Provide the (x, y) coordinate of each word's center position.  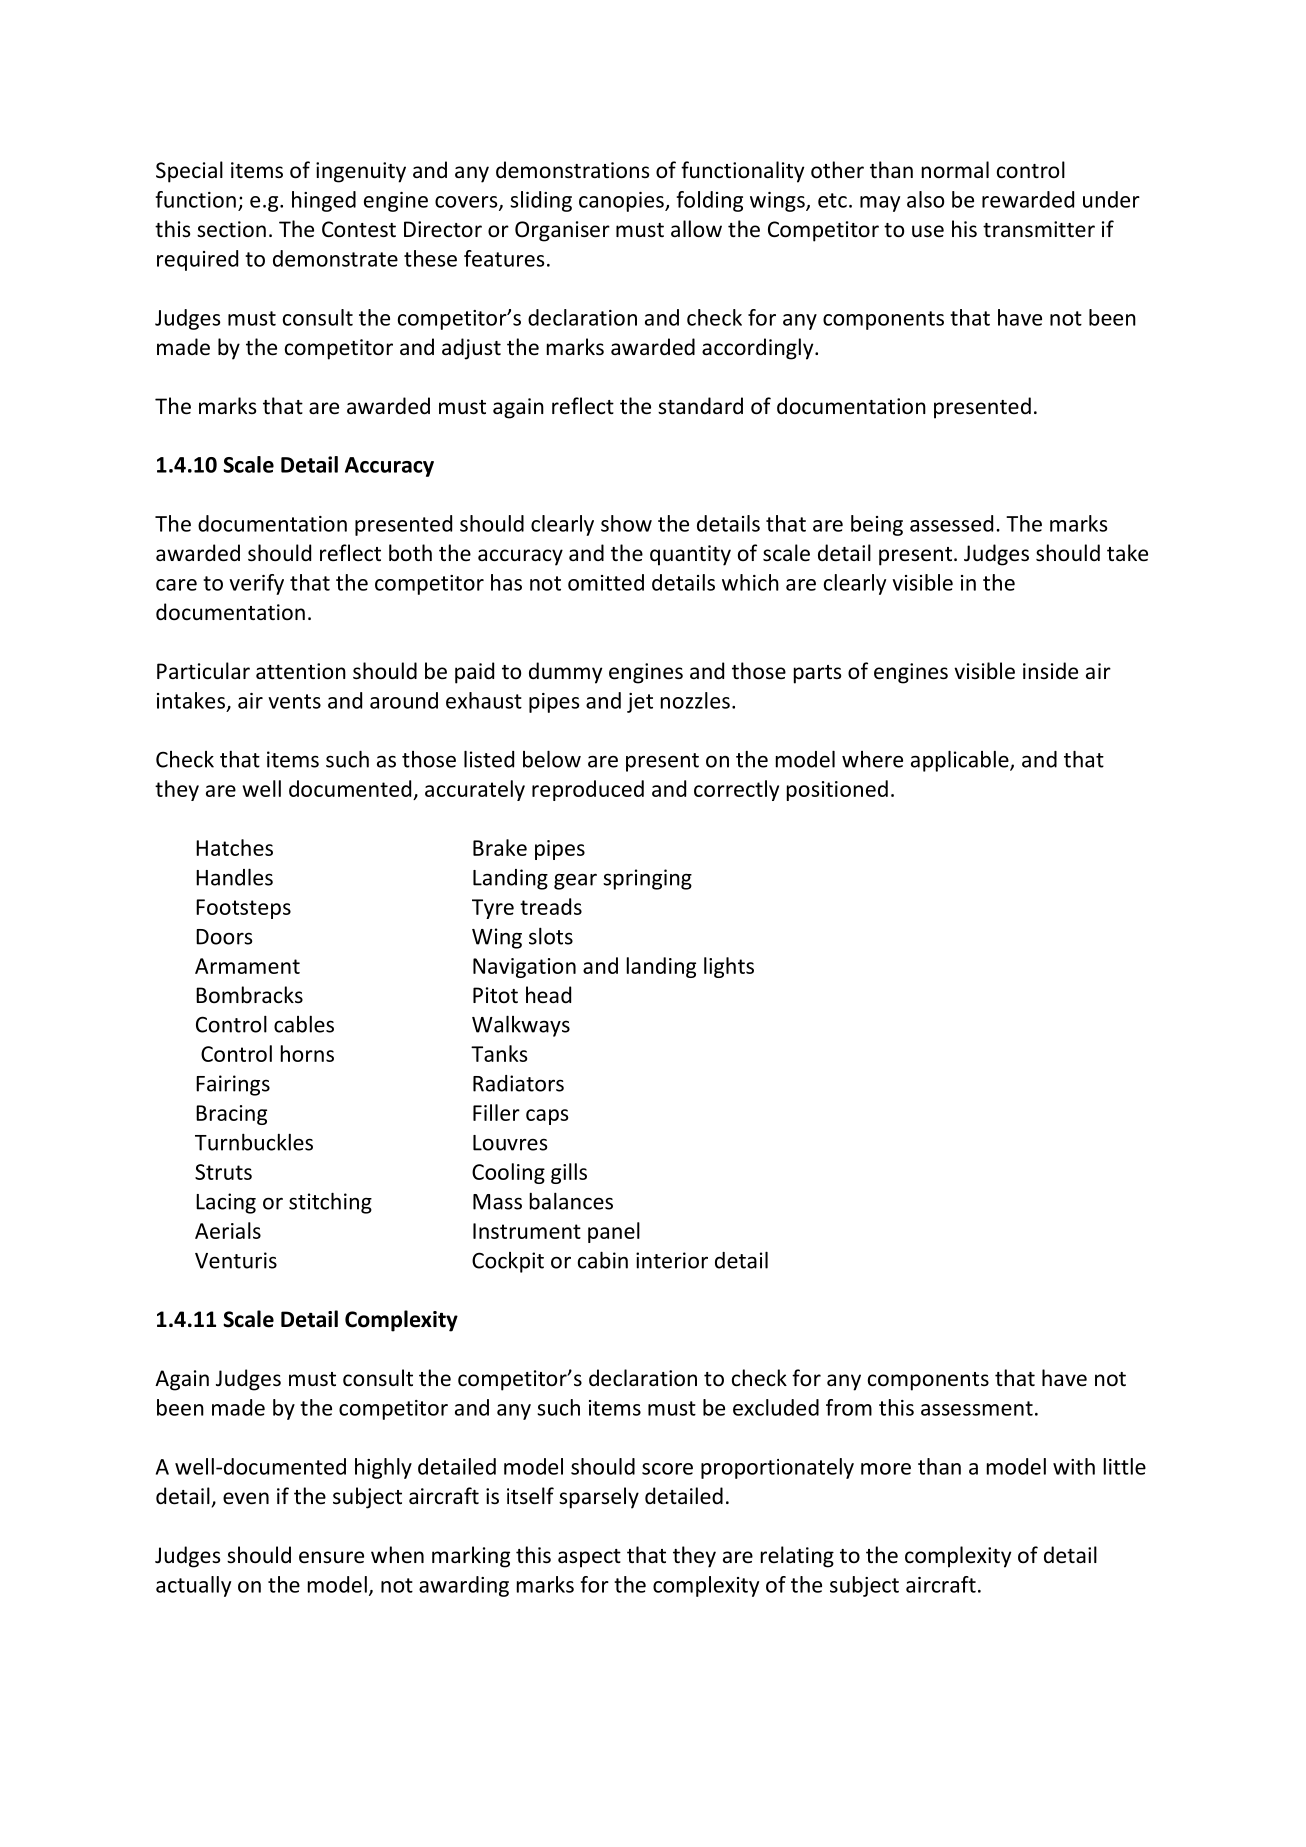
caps (547, 1117)
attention (301, 671)
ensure (331, 1557)
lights (729, 967)
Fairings (233, 1085)
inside (1050, 671)
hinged (324, 201)
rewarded (1028, 199)
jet (640, 703)
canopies (622, 202)
